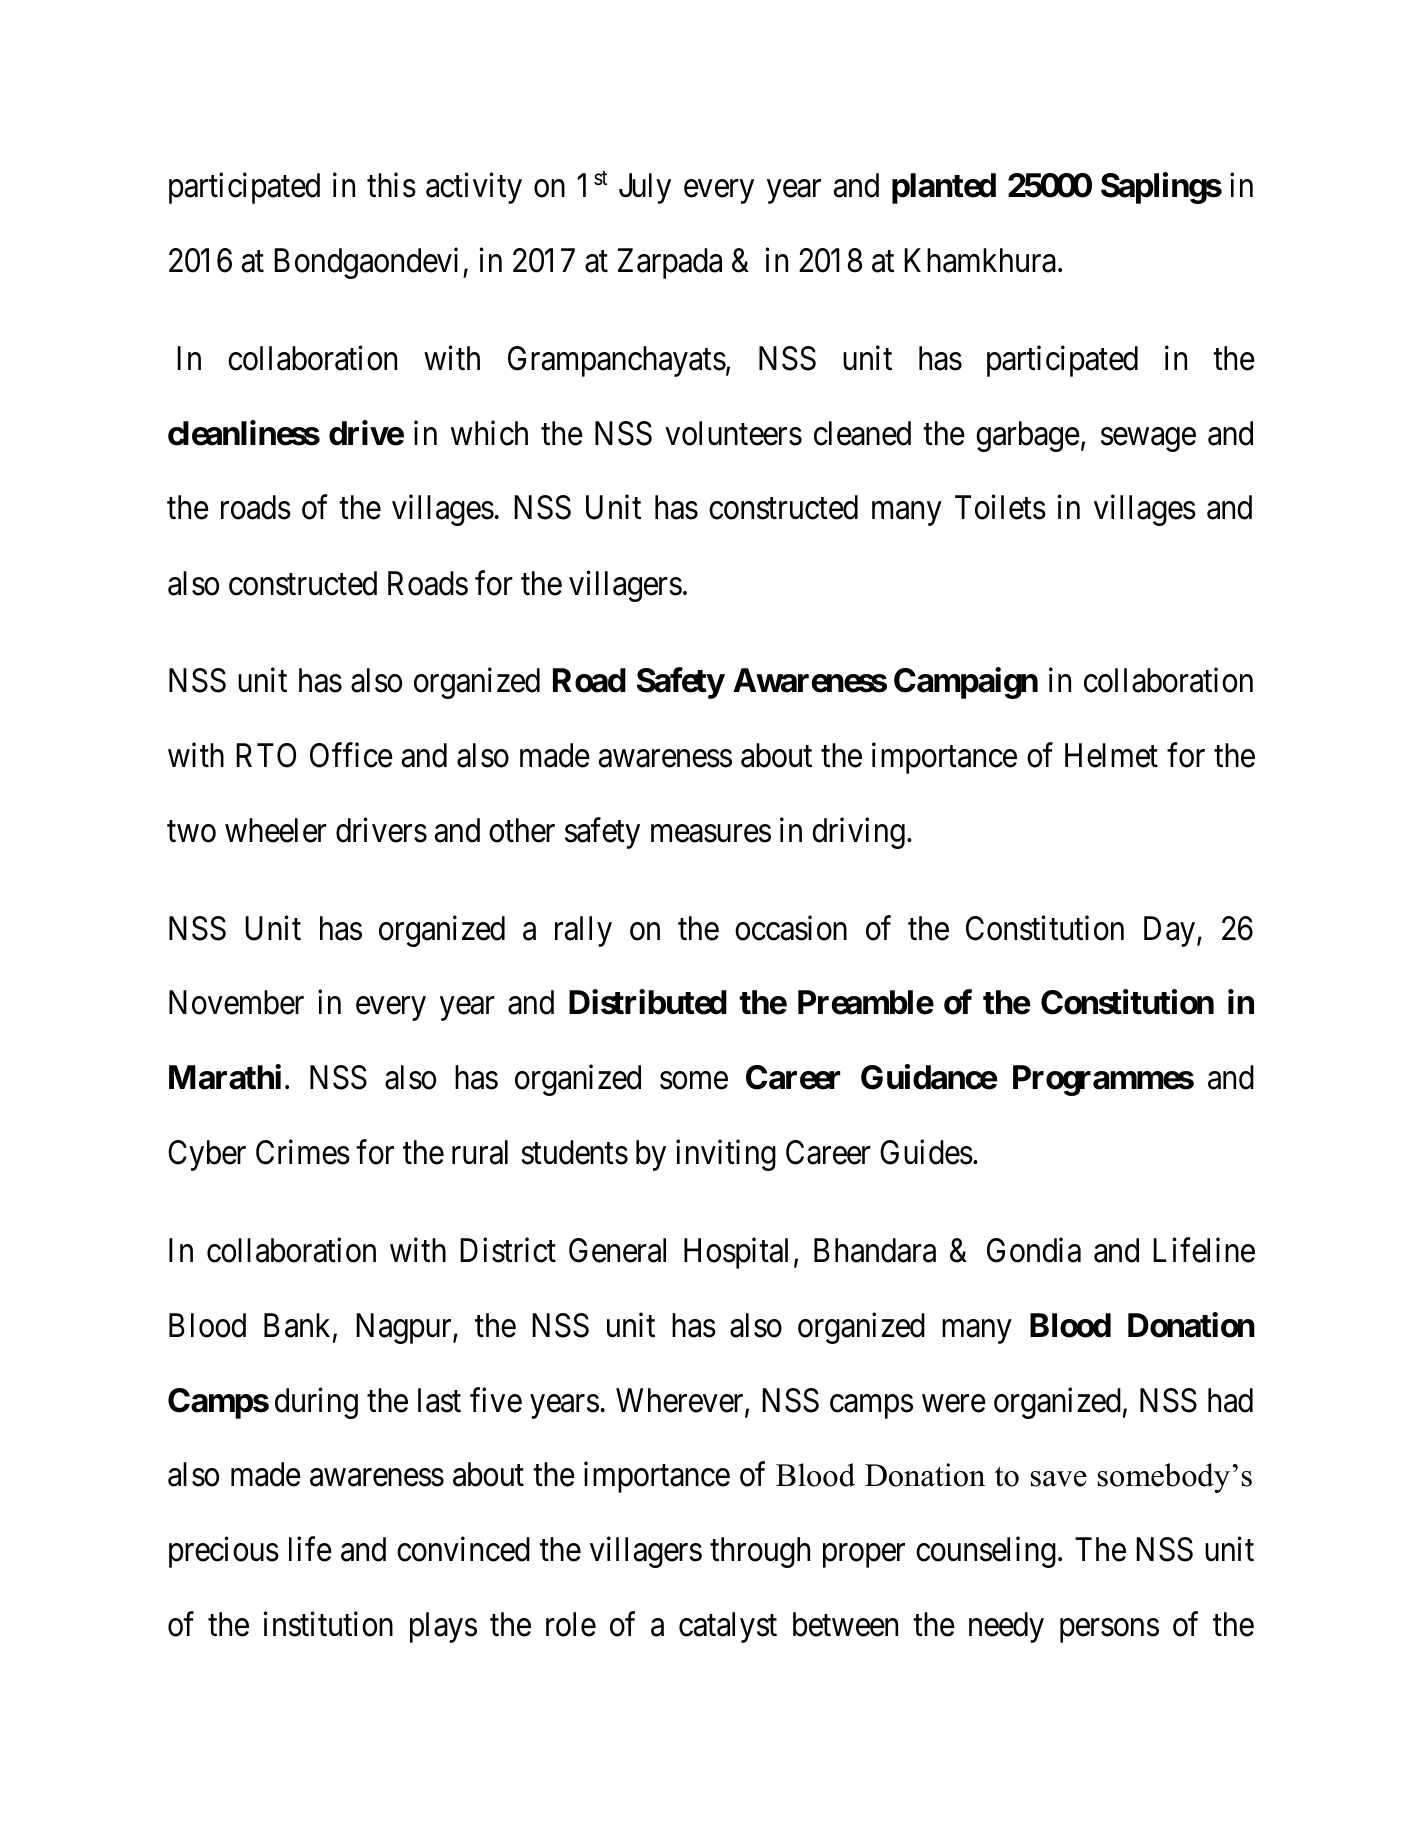 The image size is (1421, 1839). Describe the element at coordinates (236, 1002) in the screenshot. I see `November` at that location.
